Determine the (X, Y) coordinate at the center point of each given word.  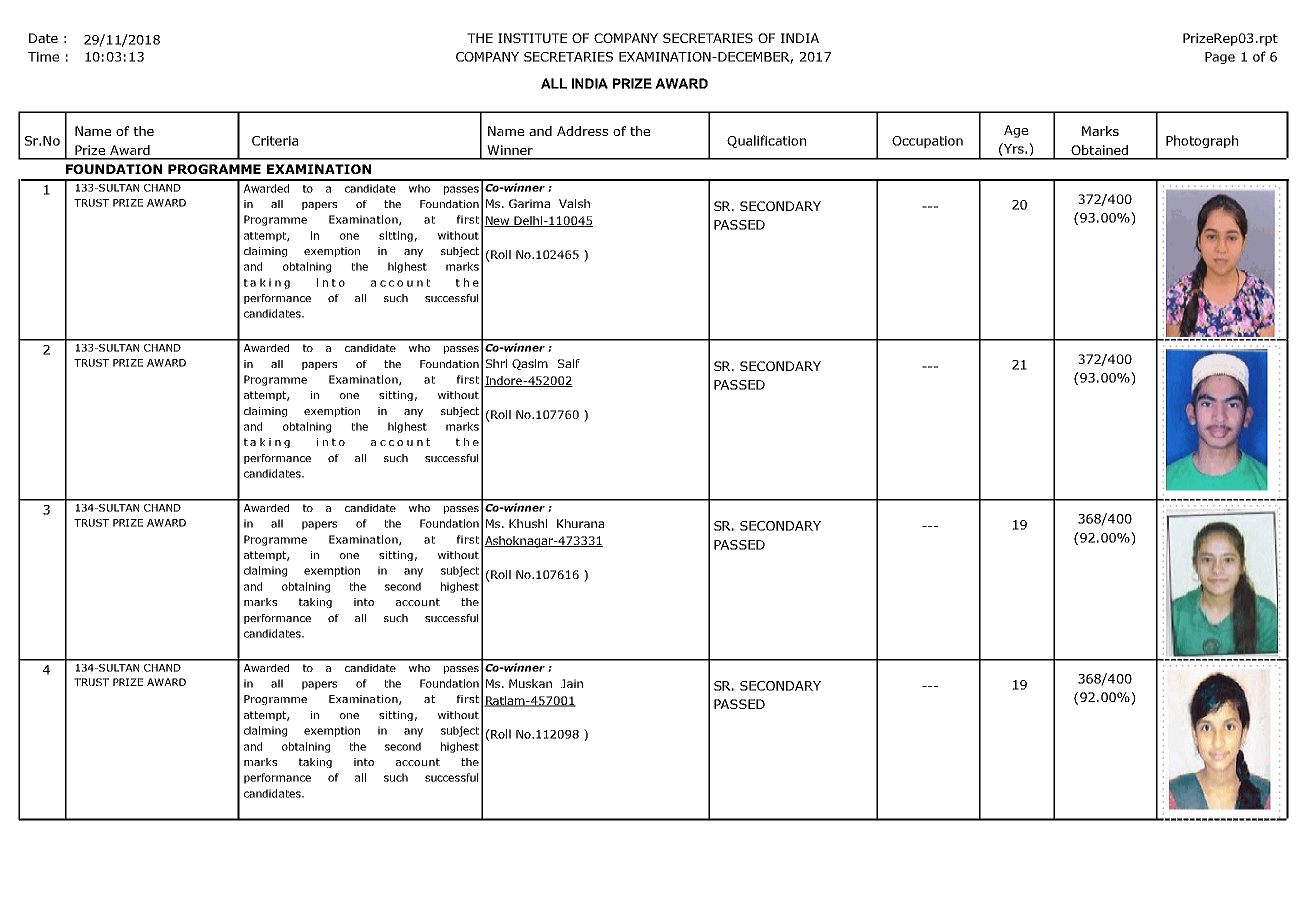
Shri (496, 363)
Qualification (766, 141)
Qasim (530, 364)
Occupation (927, 142)
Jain (572, 683)
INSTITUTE (532, 38)
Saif (569, 363)
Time (43, 57)
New (498, 221)
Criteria (275, 141)
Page (1220, 58)
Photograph (1202, 141)
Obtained (1099, 150)
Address (582, 131)
